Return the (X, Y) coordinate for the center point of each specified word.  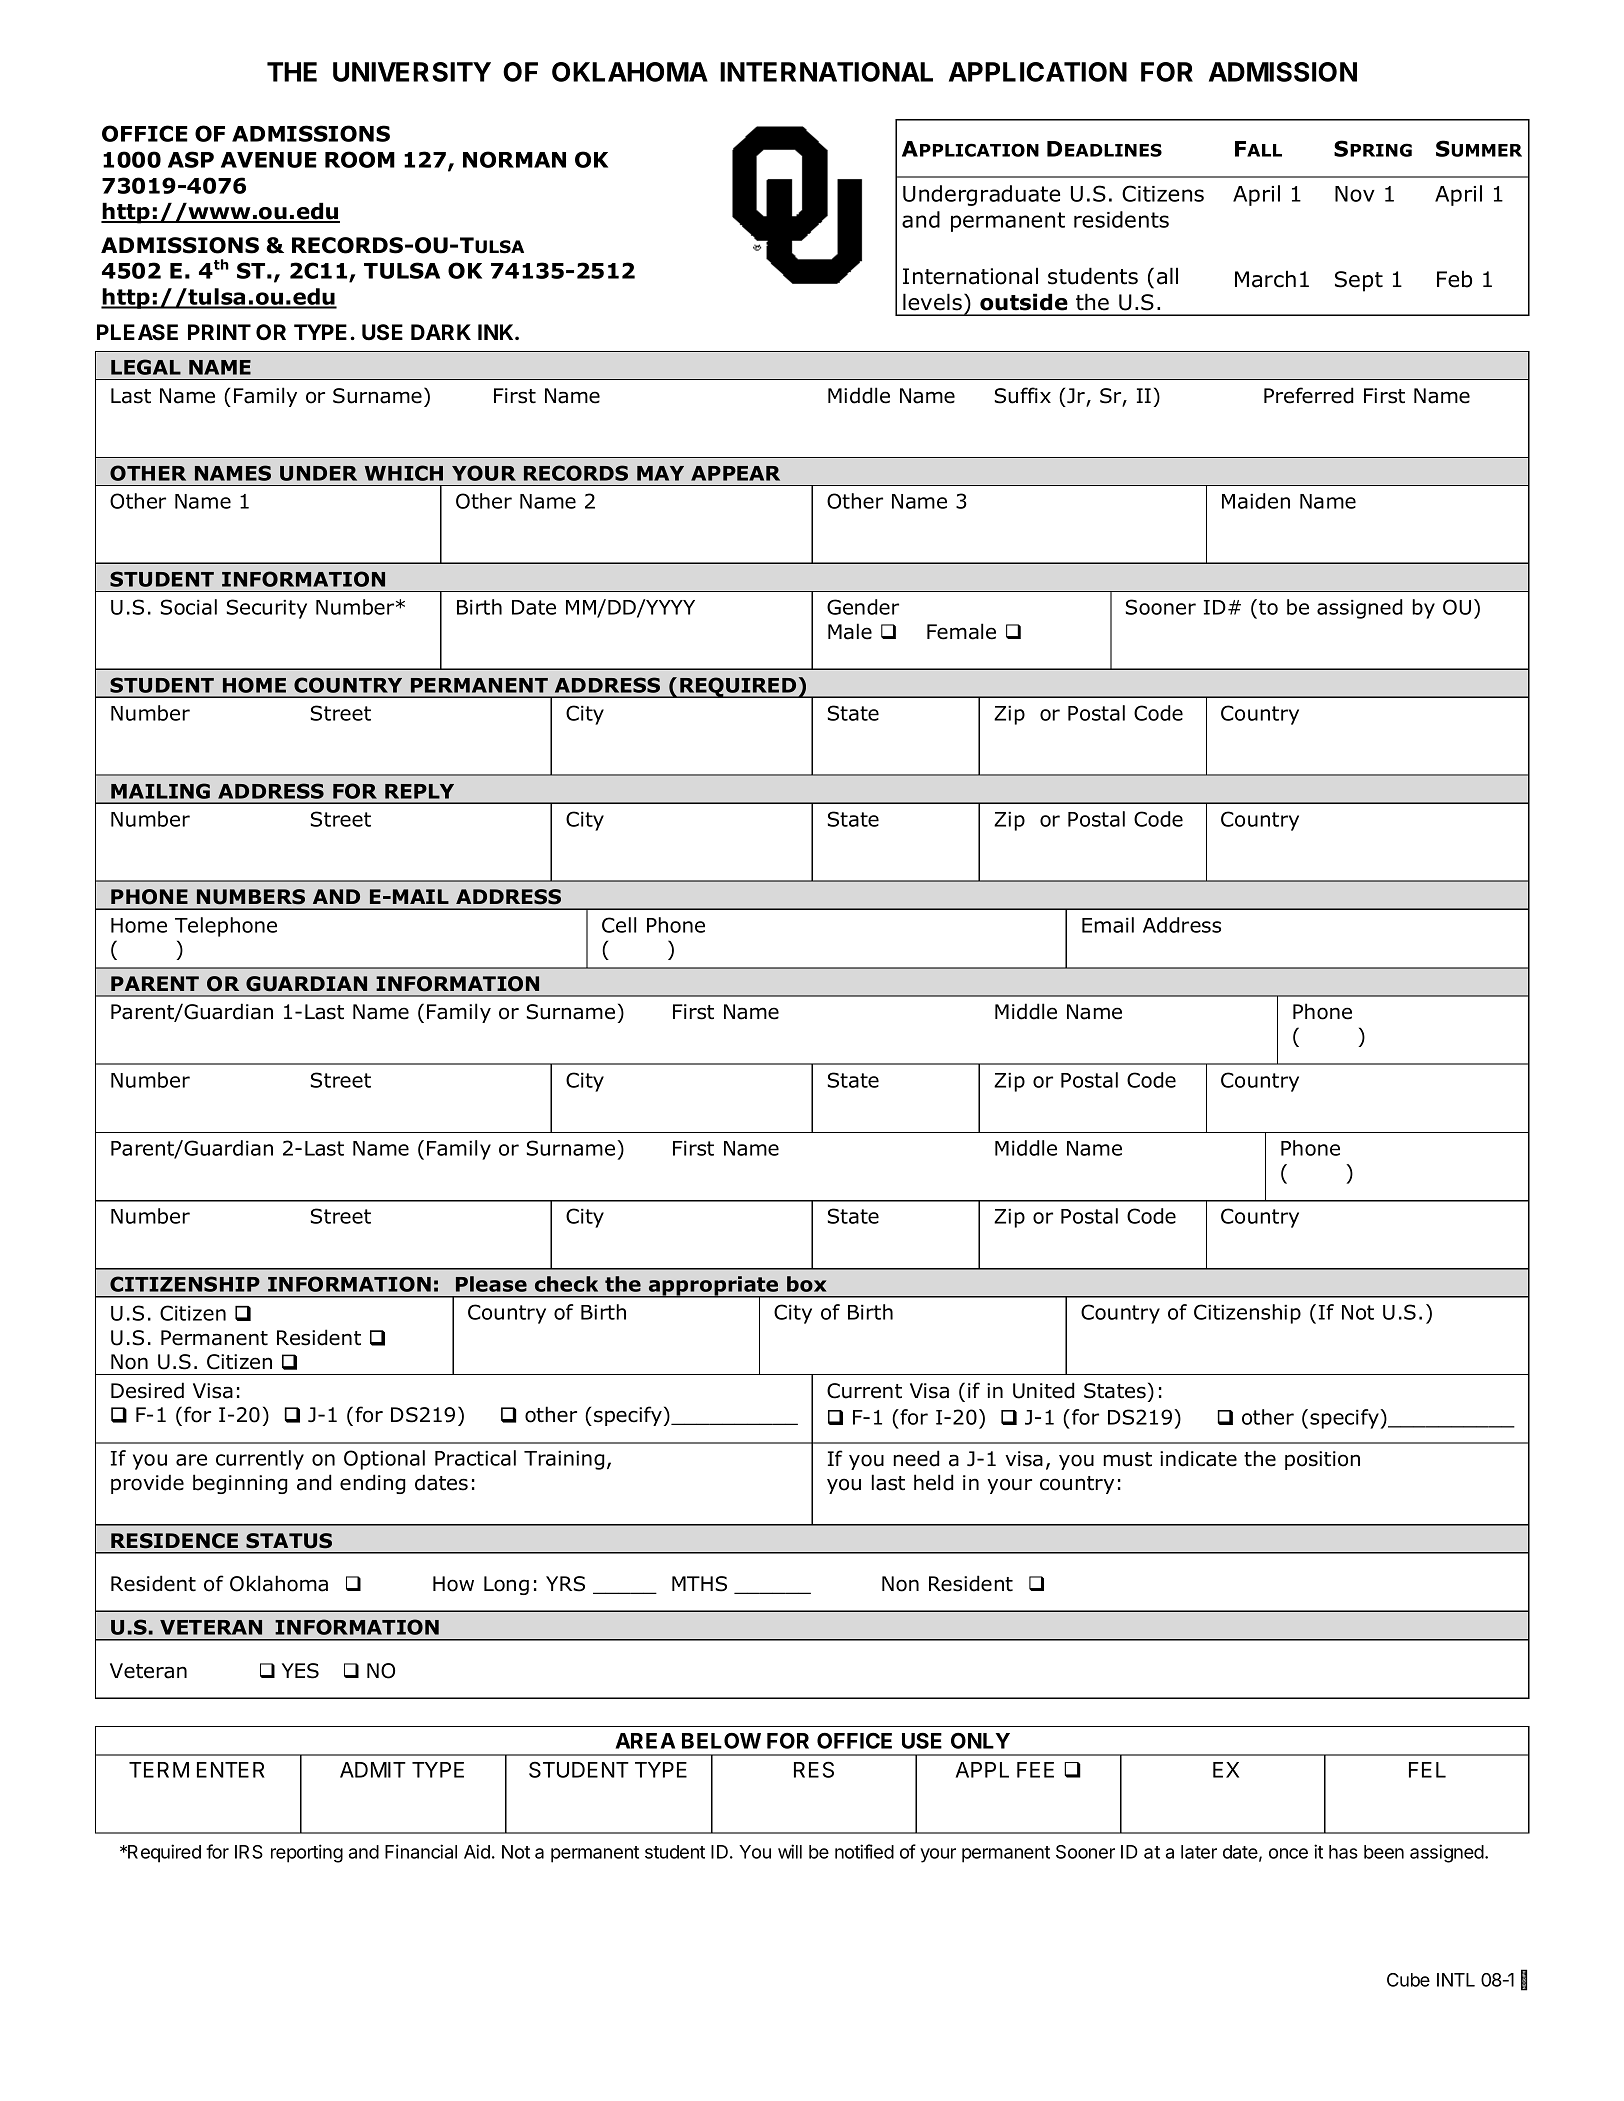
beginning (240, 1484)
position (1322, 1460)
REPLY (419, 791)
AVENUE (269, 160)
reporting (307, 1853)
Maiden (1256, 501)
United (1043, 1390)
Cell (619, 925)
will (790, 1851)
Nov (1355, 194)
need (916, 1458)
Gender (863, 607)
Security (267, 609)
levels (932, 302)
